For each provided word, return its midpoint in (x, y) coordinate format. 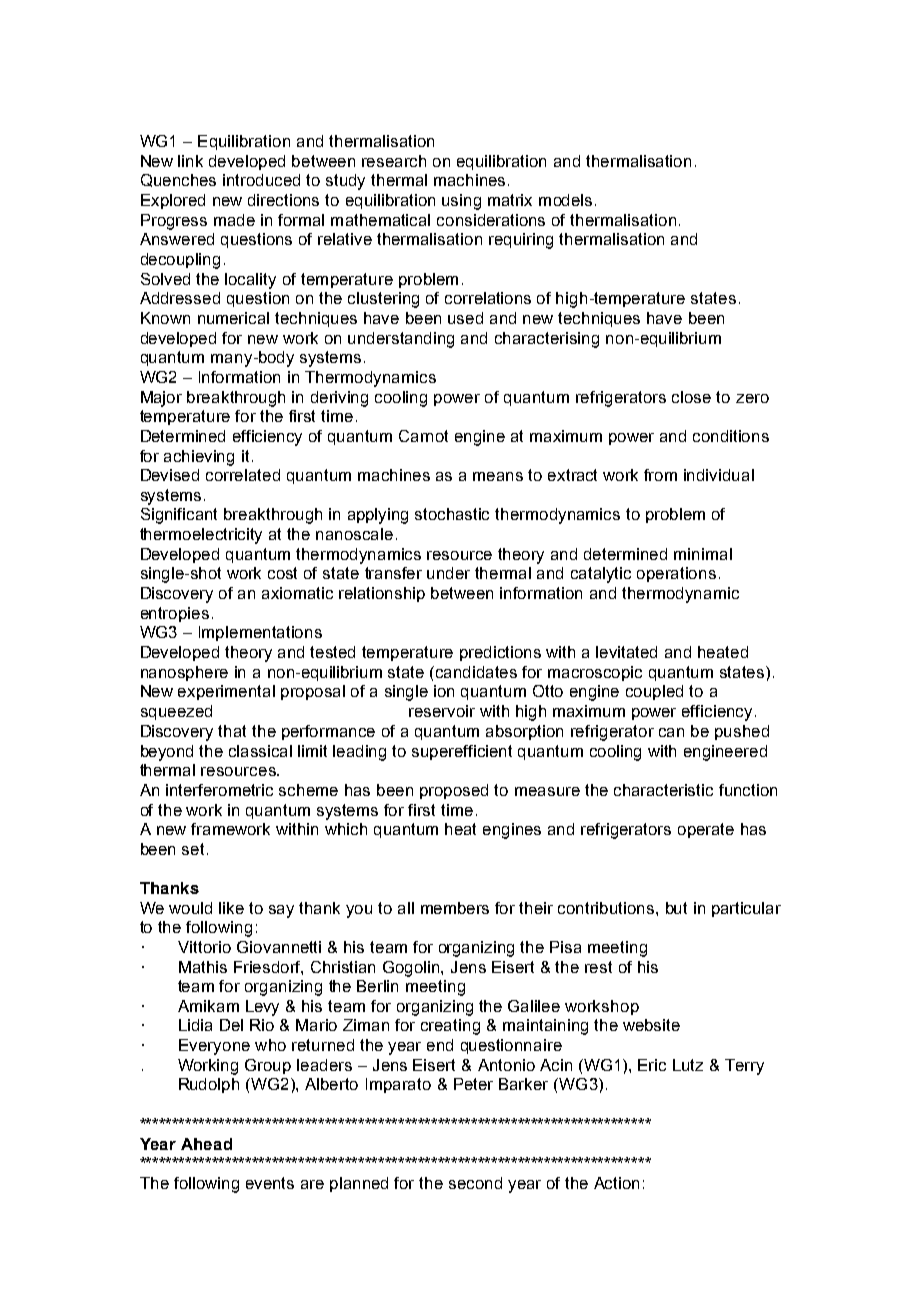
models (565, 200)
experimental (226, 692)
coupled (654, 692)
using (461, 202)
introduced (261, 180)
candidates (476, 672)
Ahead (206, 1144)
